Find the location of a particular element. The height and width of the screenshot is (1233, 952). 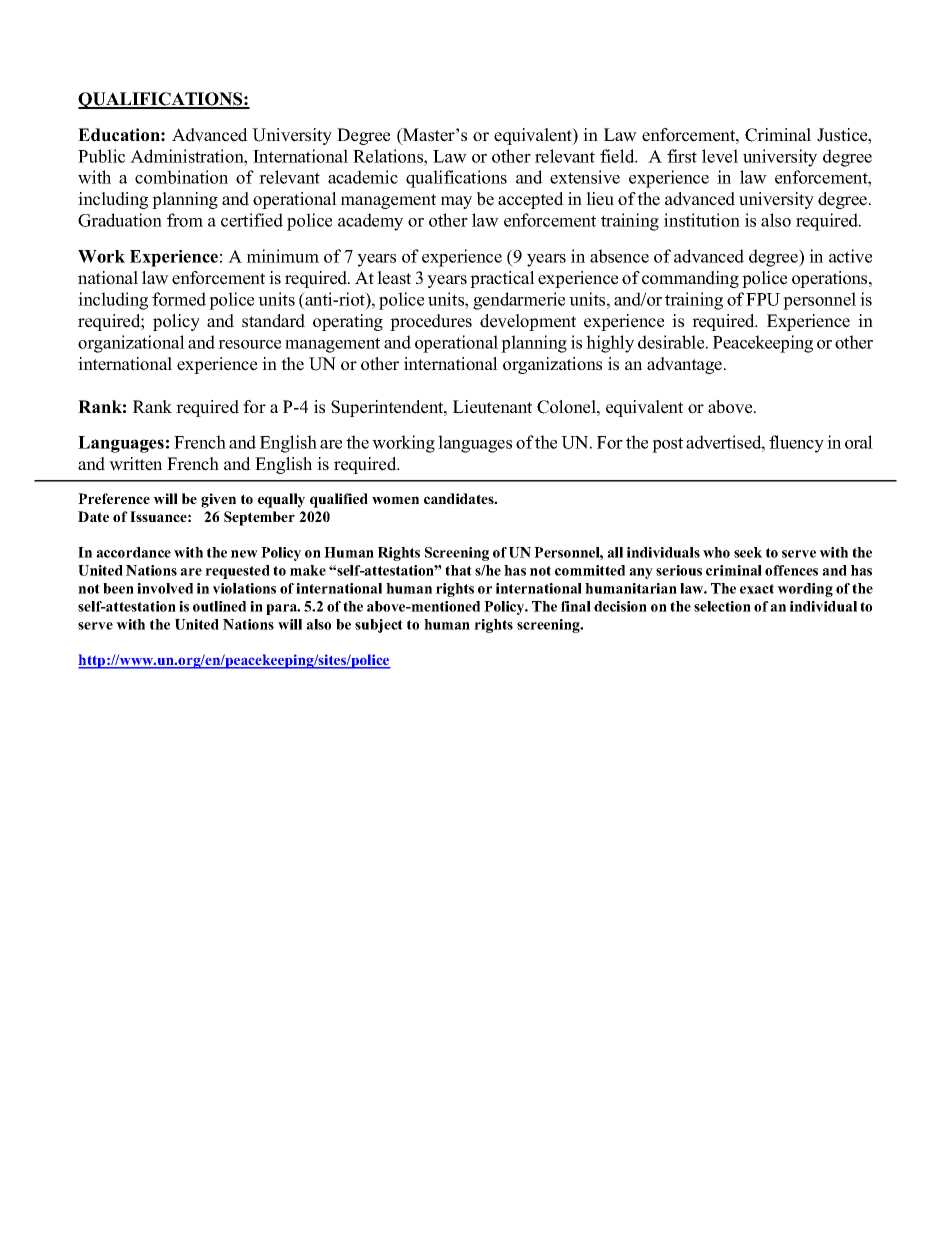

practical is located at coordinates (502, 279).
